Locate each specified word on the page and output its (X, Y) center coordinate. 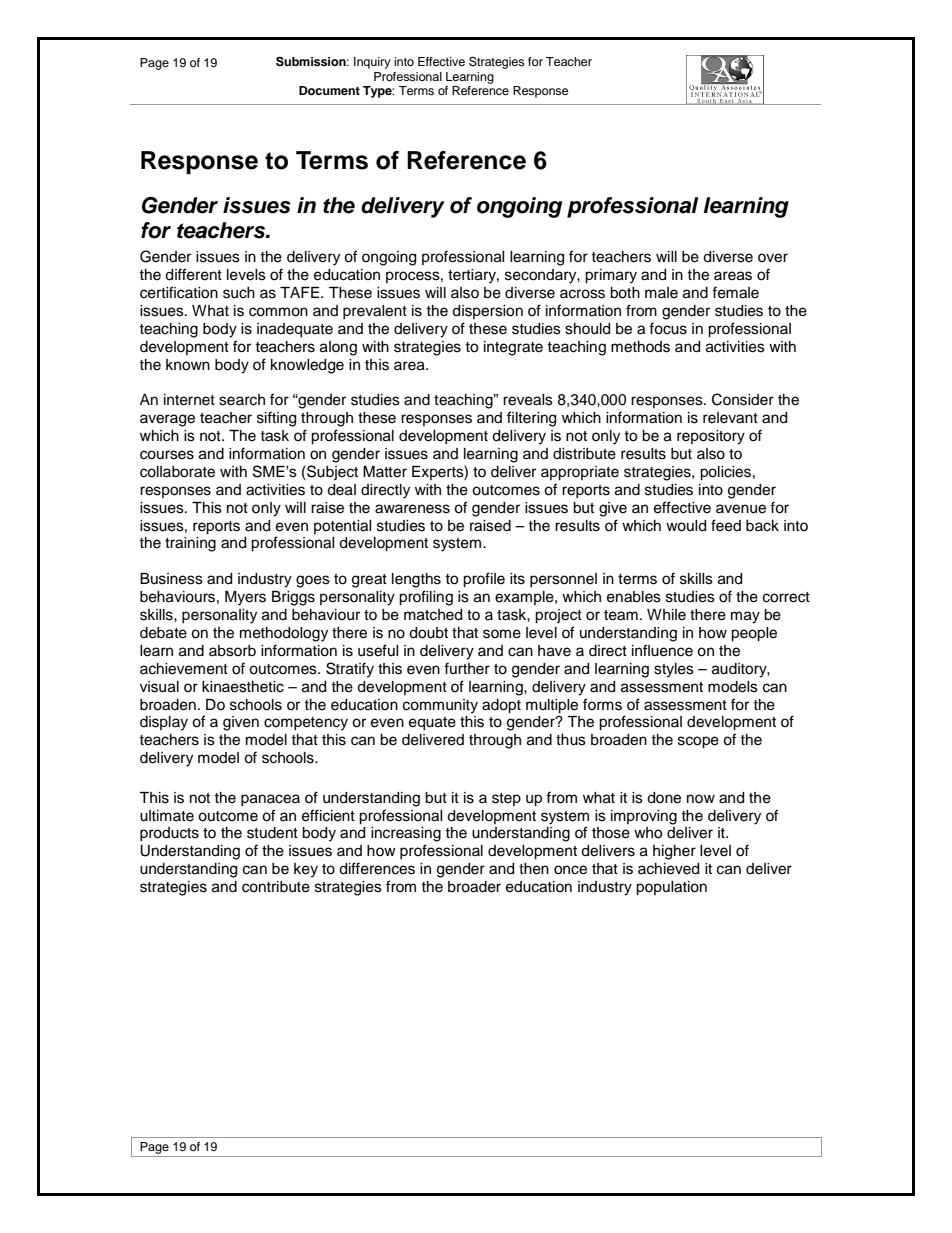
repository (711, 437)
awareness (412, 509)
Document (329, 90)
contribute (276, 887)
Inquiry (372, 63)
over (773, 258)
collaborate (177, 472)
